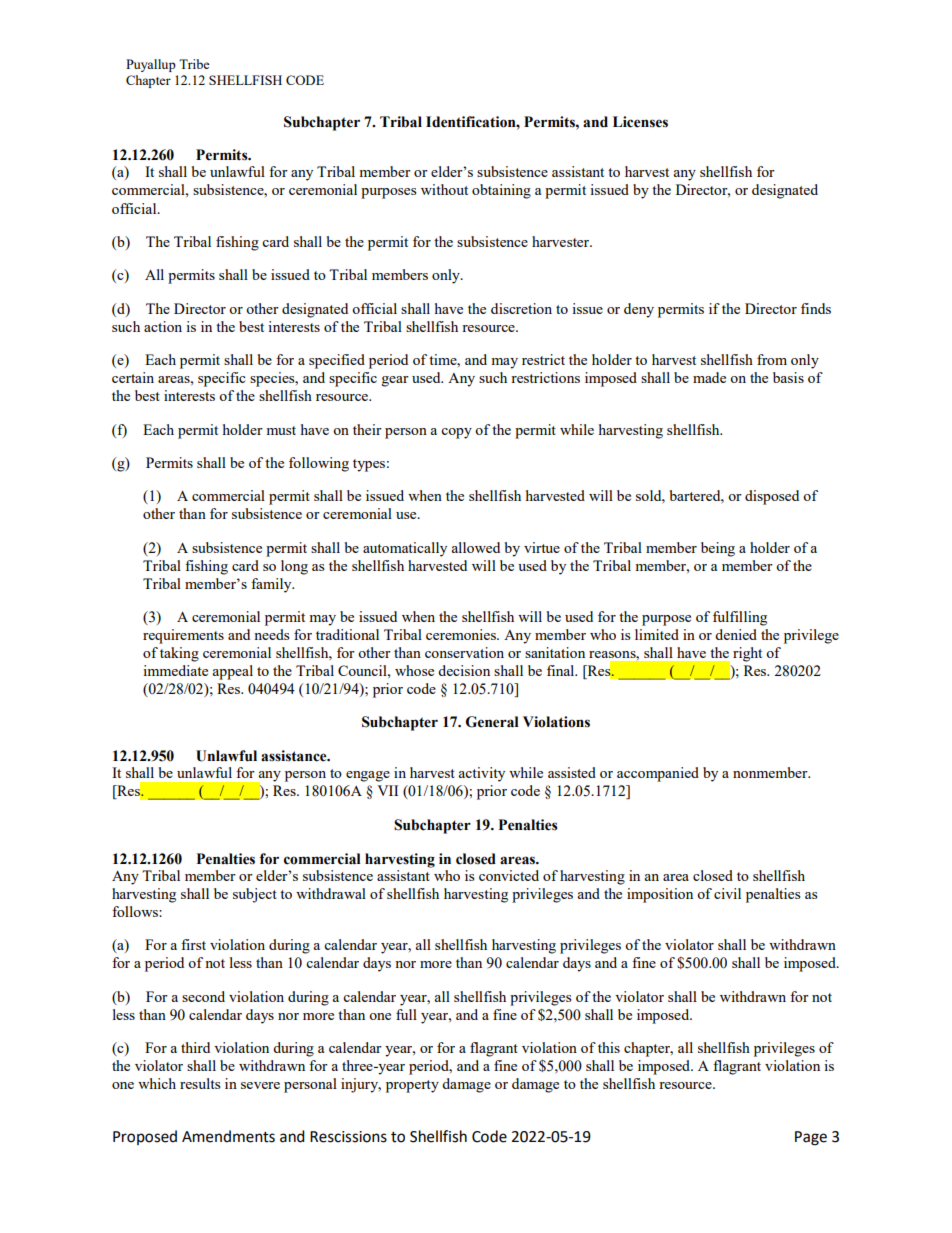 The width and height of the image is (952, 1233). I want to click on Tribe, so click(194, 64).
